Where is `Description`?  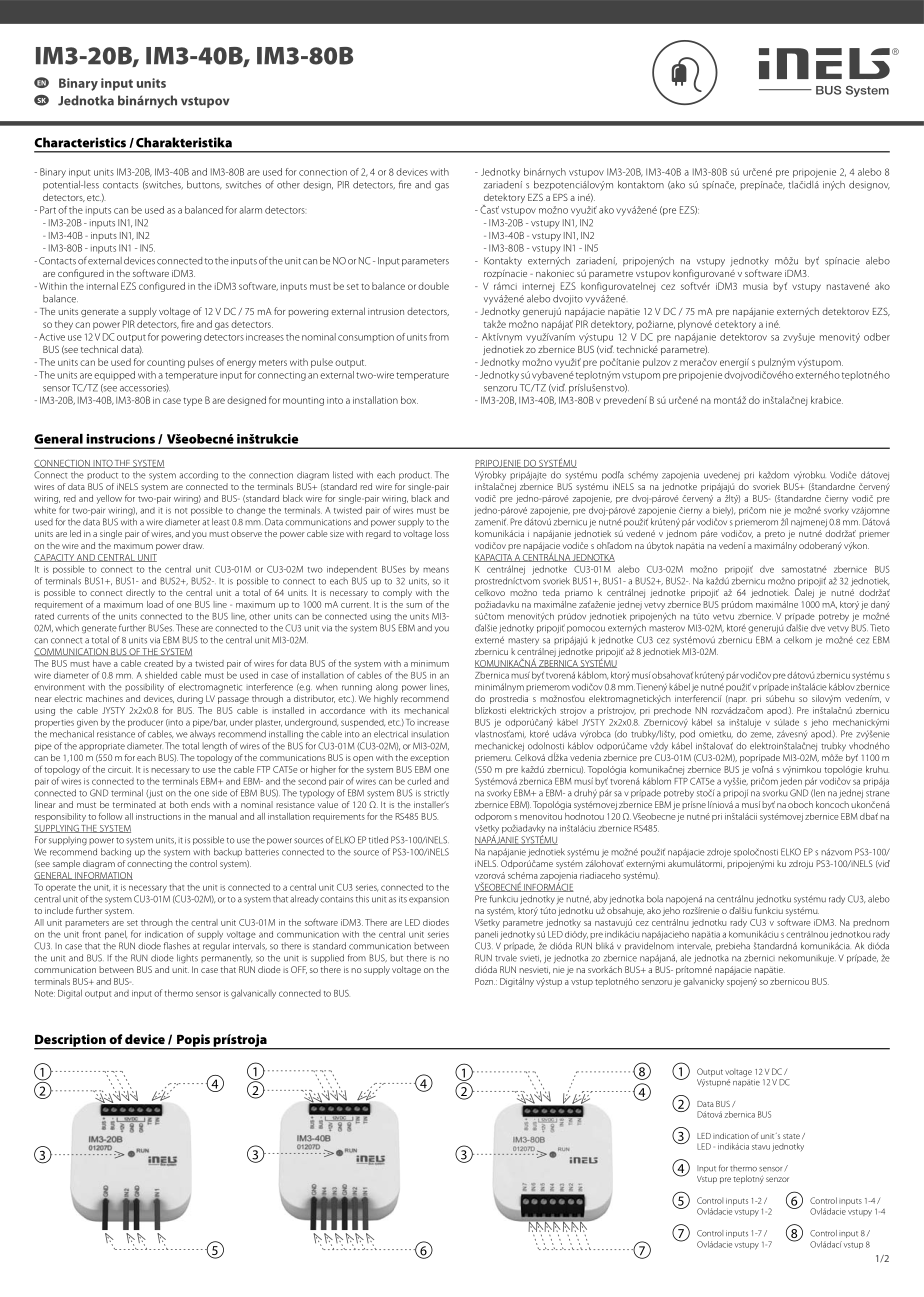
Description is located at coordinates (71, 1041).
